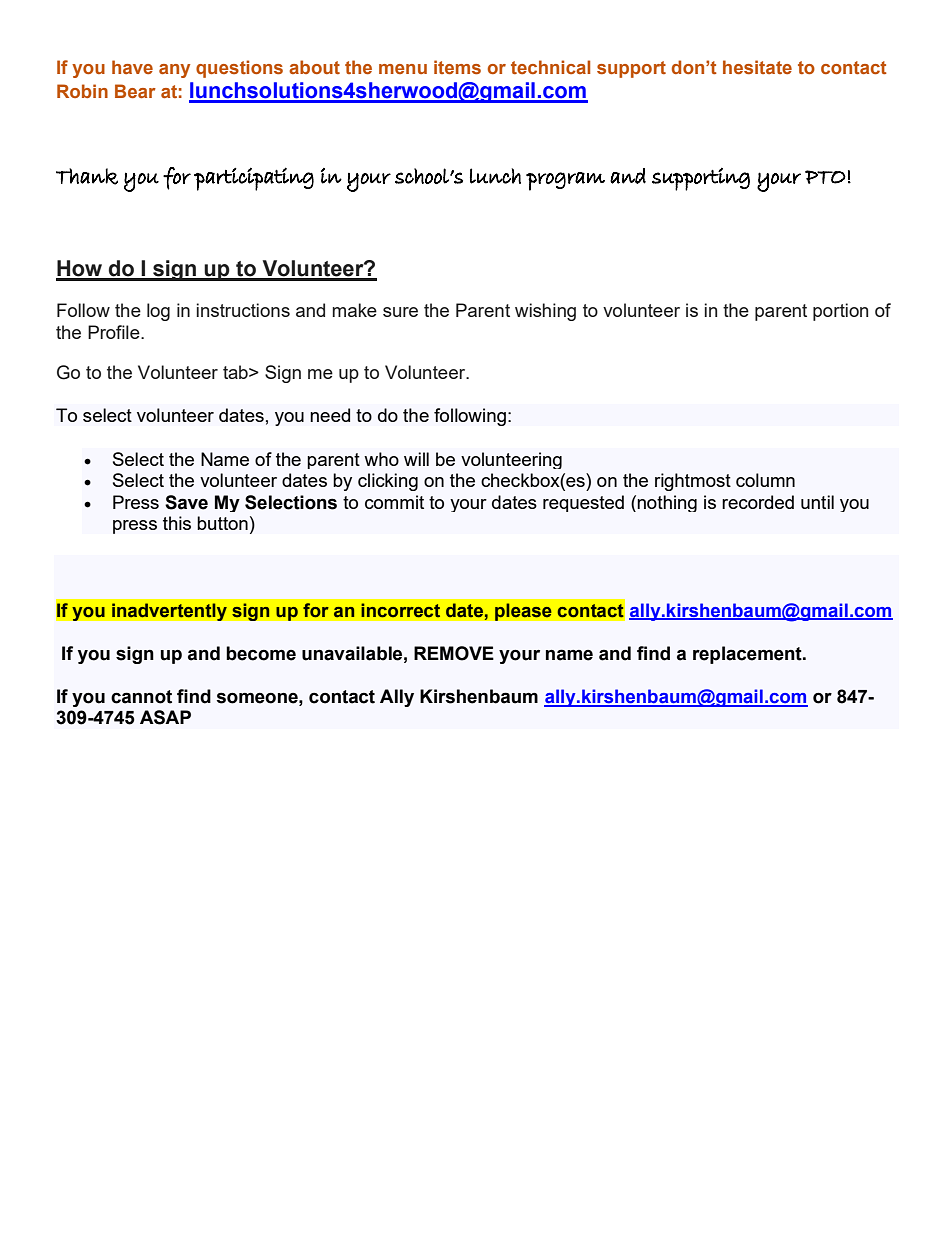  I want to click on cannot, so click(141, 697).
